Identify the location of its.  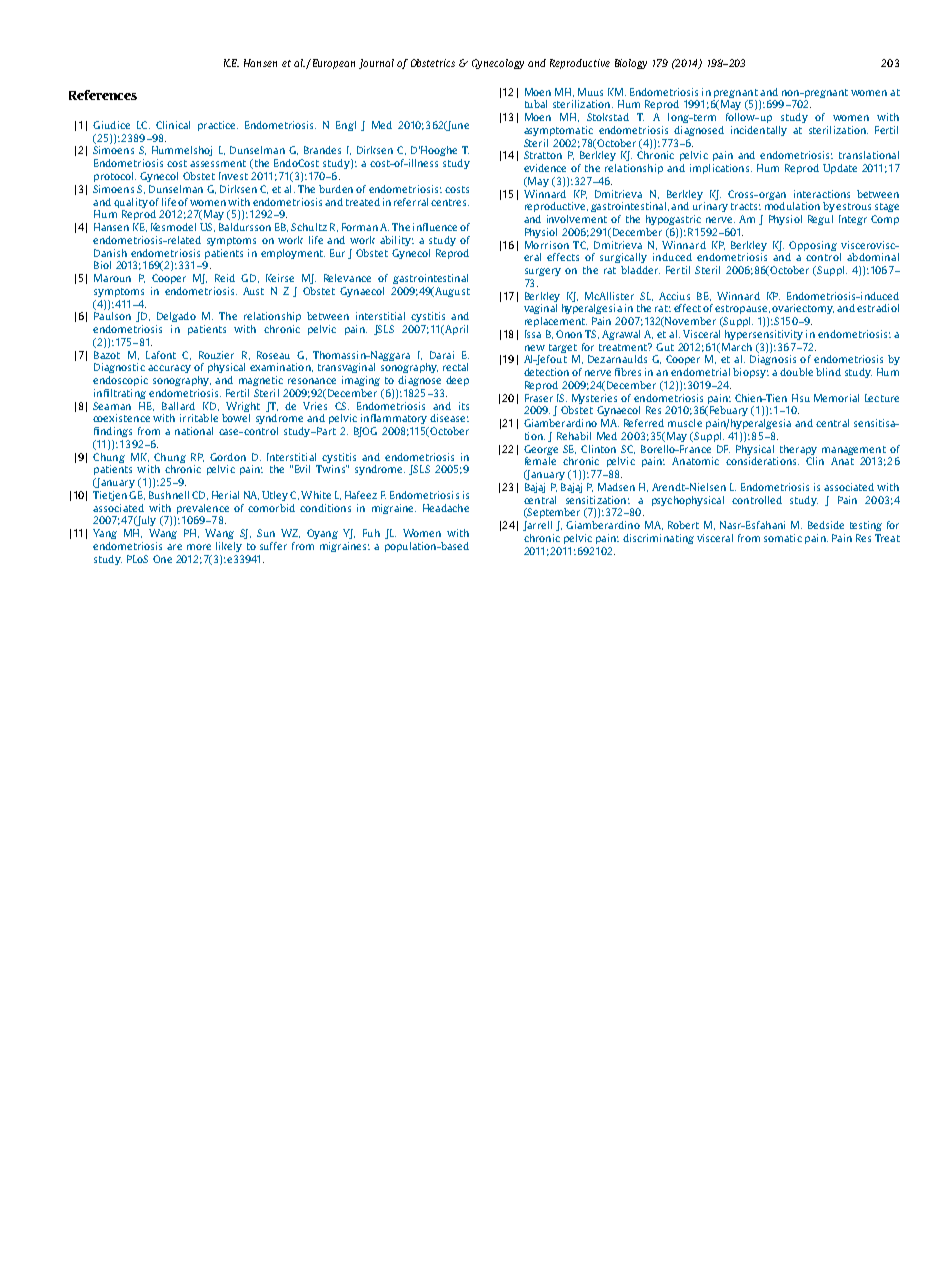
(464, 406).
